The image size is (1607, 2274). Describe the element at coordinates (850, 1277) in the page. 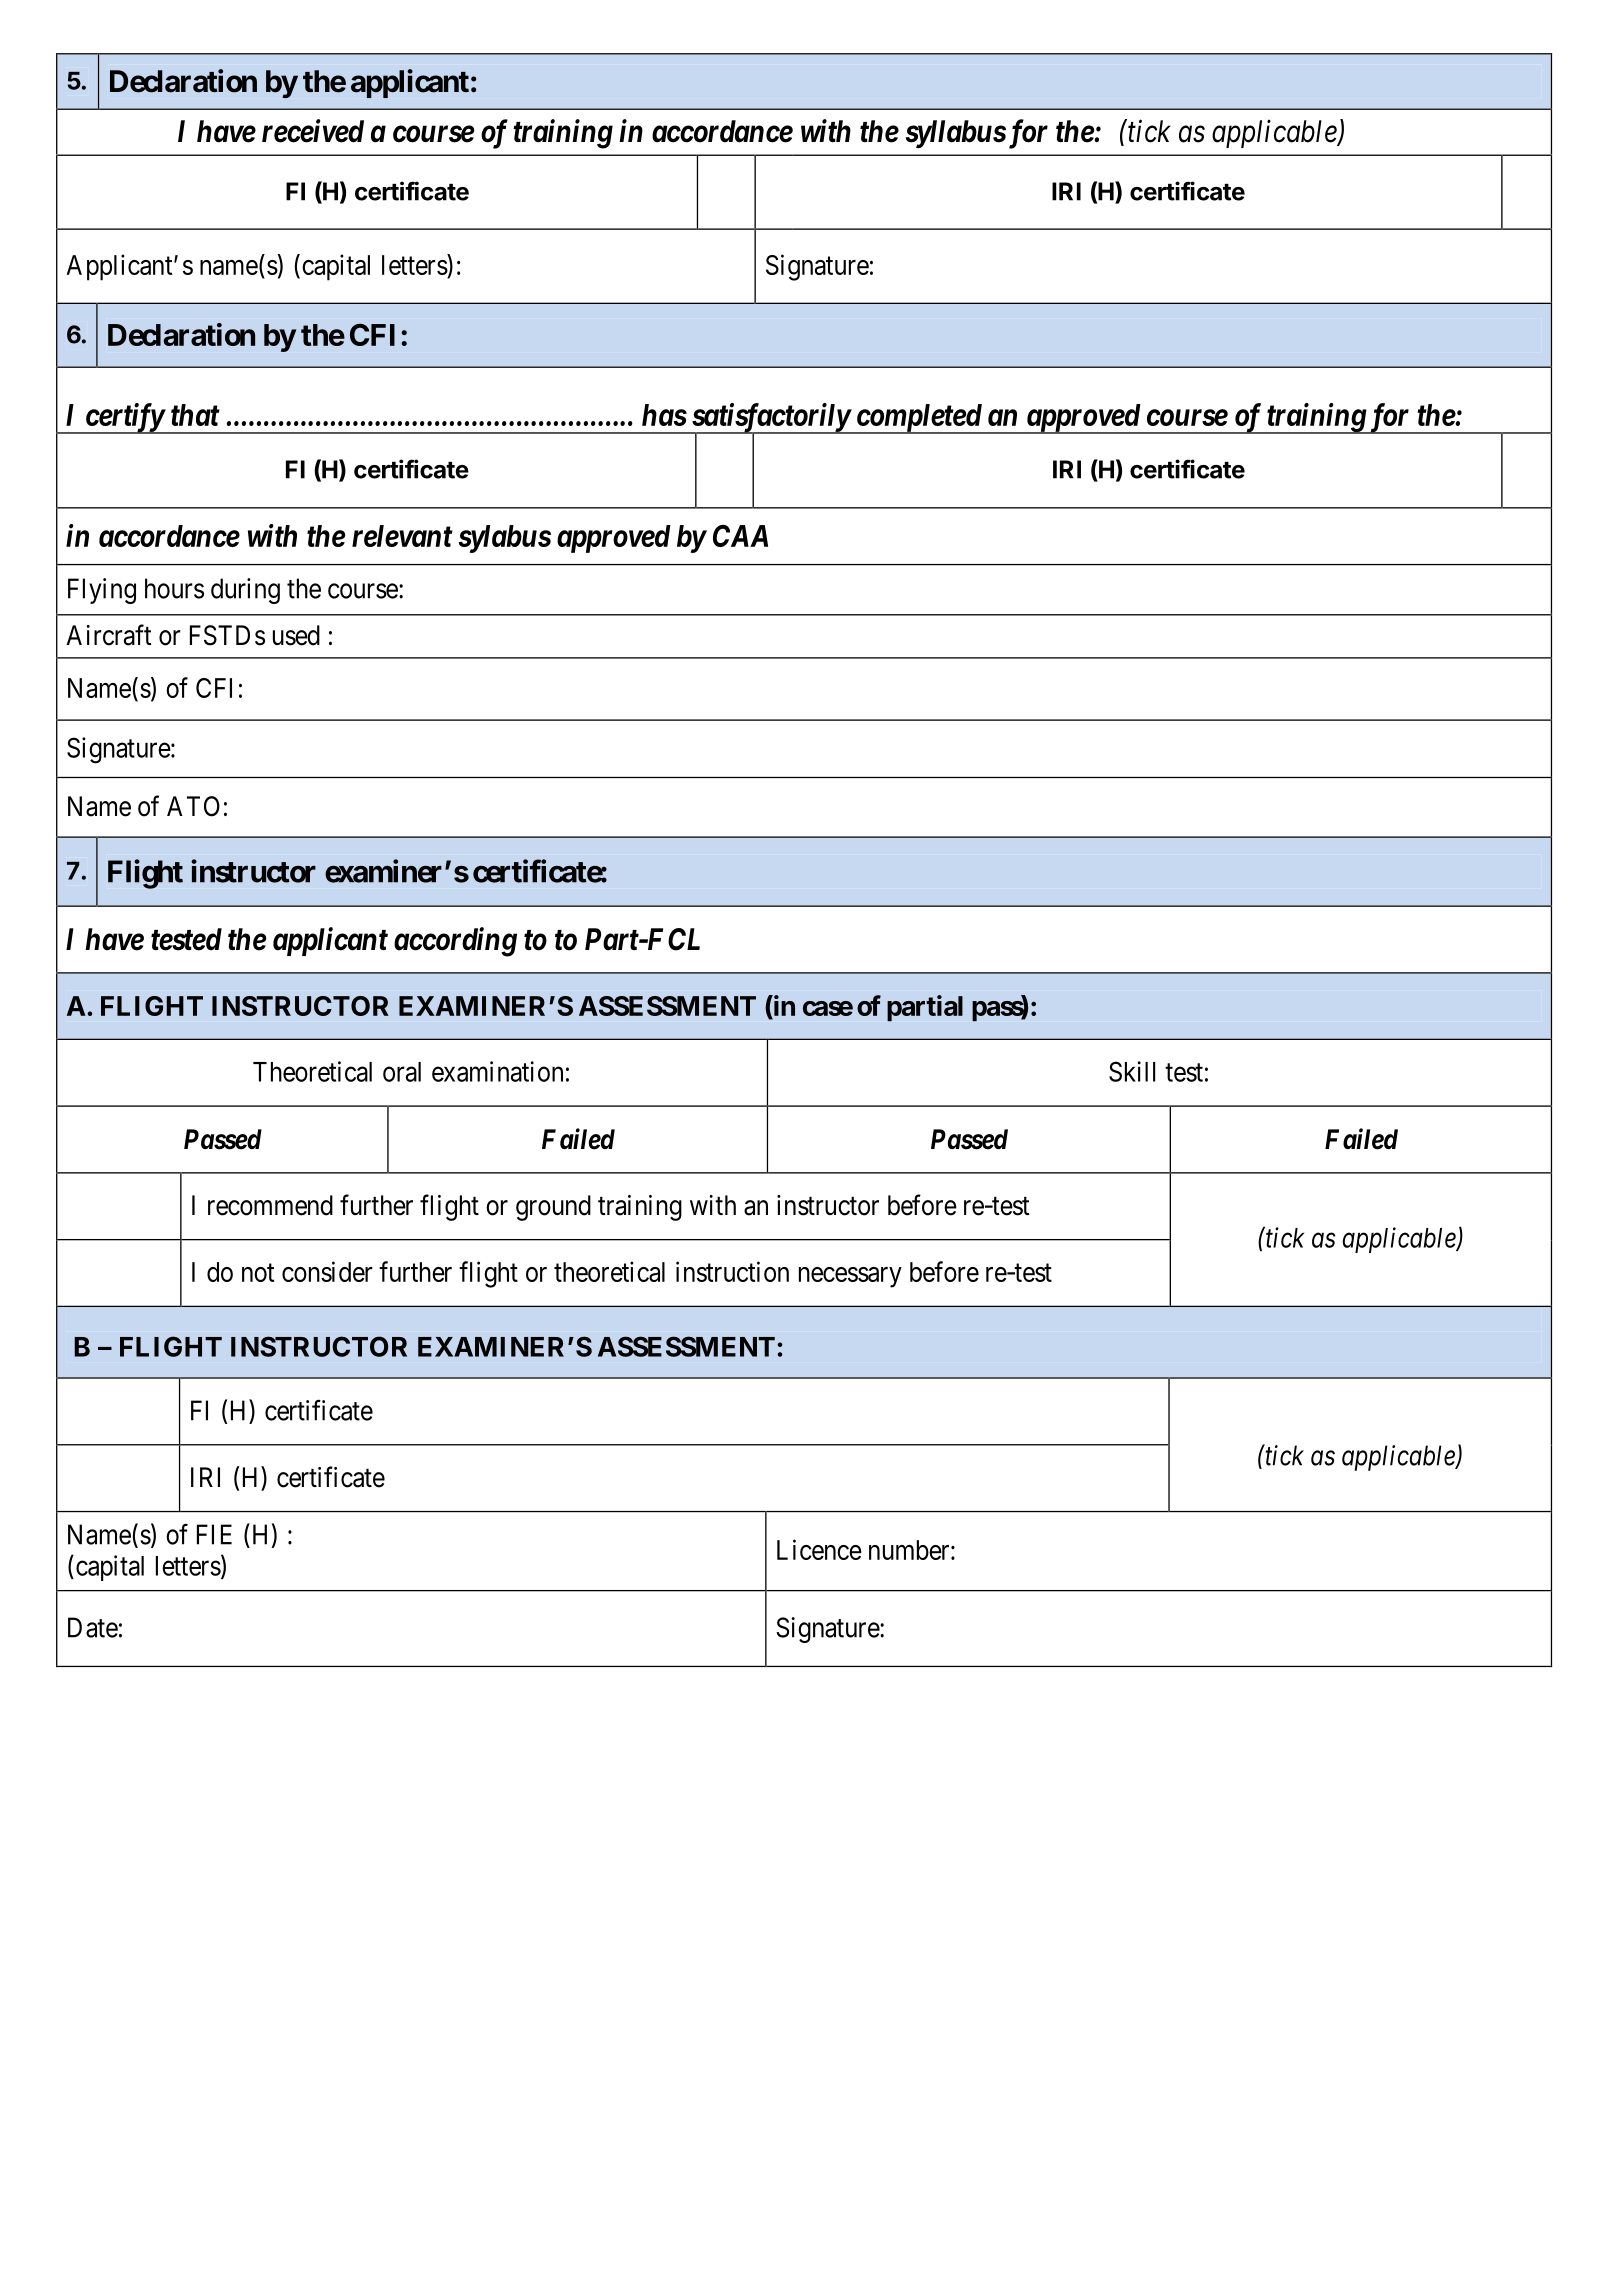

I see `necessary` at that location.
